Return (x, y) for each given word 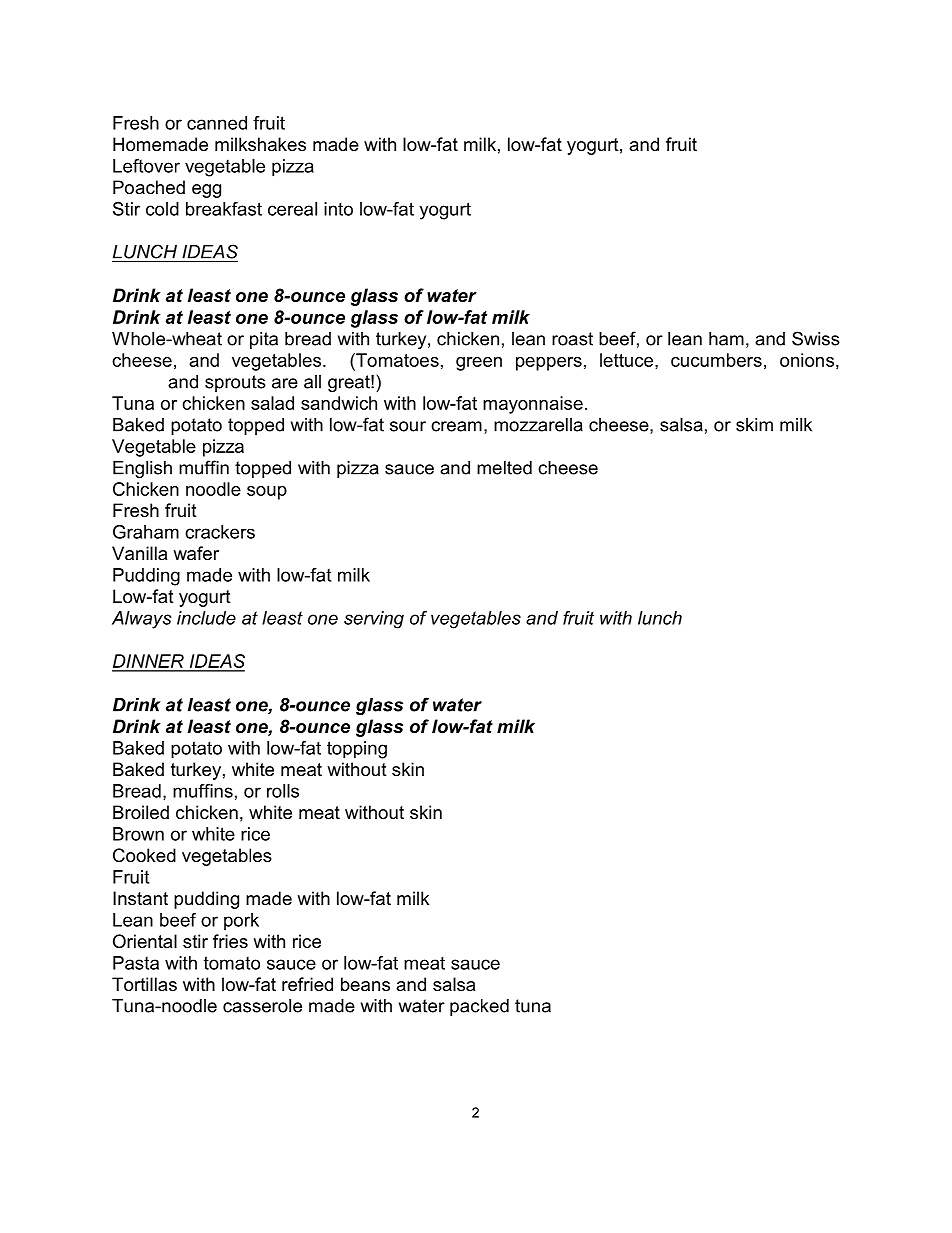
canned (217, 123)
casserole (262, 1006)
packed (479, 1007)
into (338, 209)
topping (357, 750)
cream (456, 426)
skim (754, 425)
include (206, 618)
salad (272, 403)
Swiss (816, 338)
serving (374, 620)
